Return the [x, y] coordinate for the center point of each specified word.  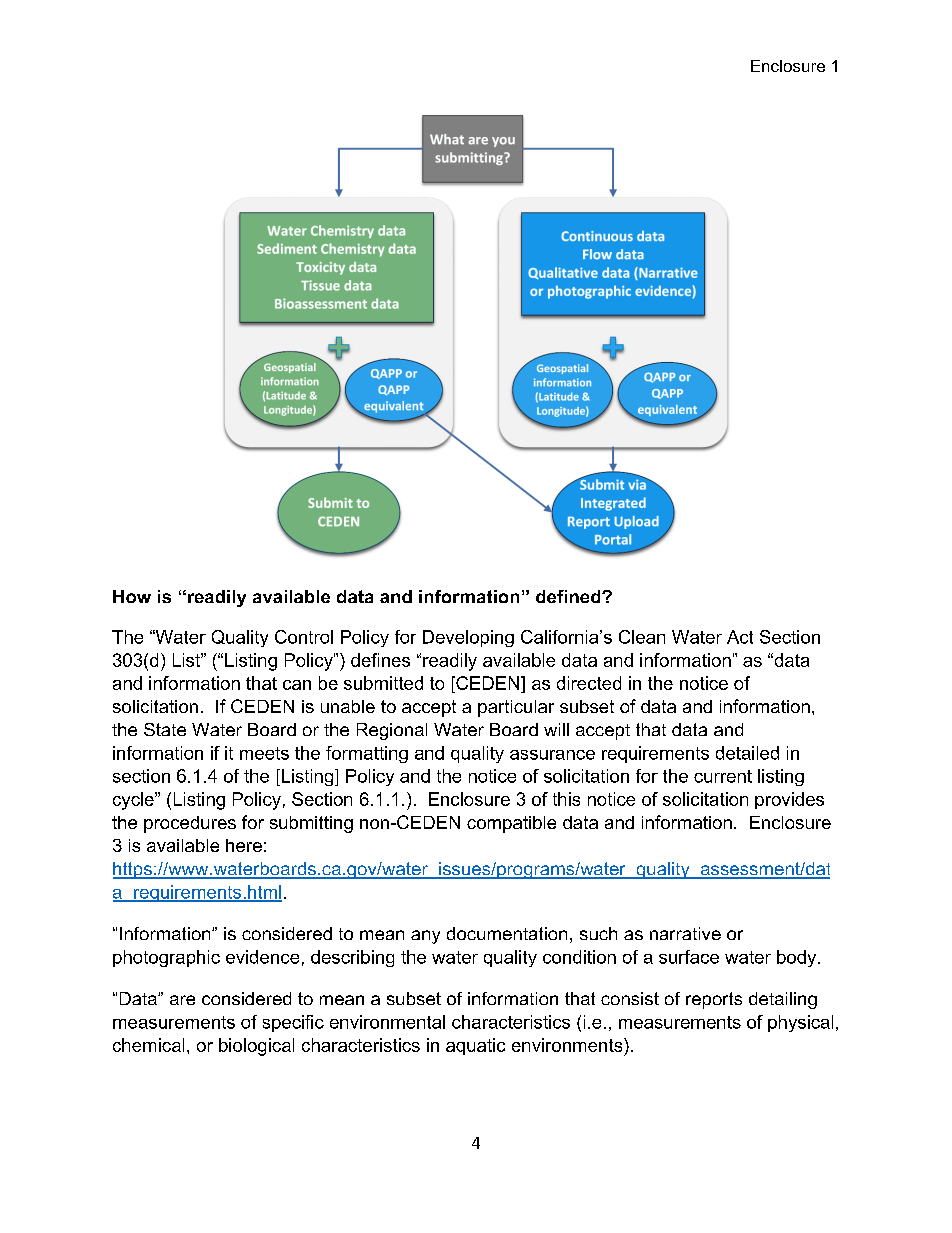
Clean [642, 637]
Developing [468, 638]
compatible [511, 824]
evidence [262, 957]
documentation [507, 933]
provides [789, 800]
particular [516, 708]
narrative [685, 933]
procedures [190, 824]
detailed [747, 753]
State [165, 729]
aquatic [475, 1046]
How [132, 596]
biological [256, 1047]
